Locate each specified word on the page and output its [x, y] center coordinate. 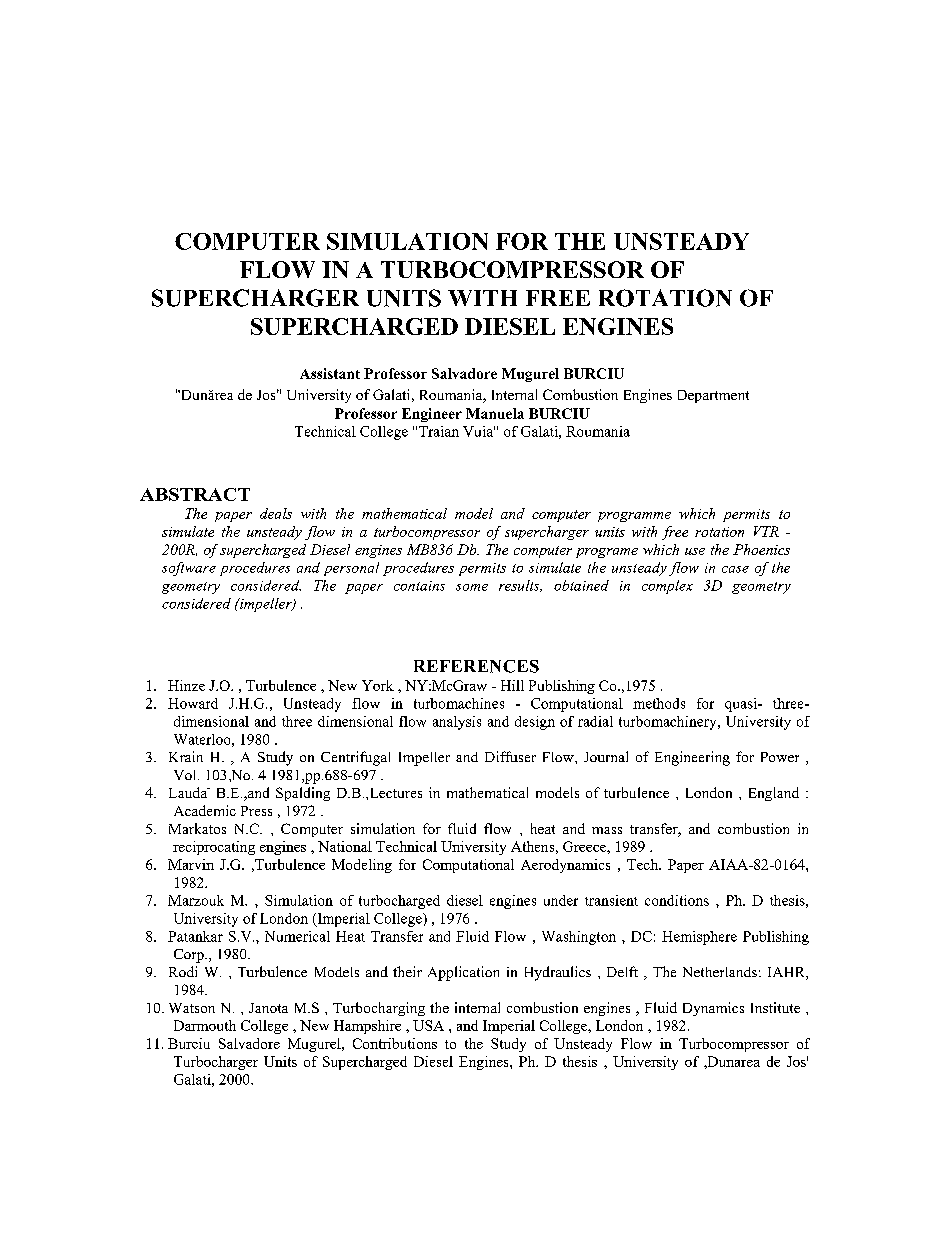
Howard [193, 703]
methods [659, 703]
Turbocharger [216, 1063]
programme [634, 517]
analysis [457, 723]
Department [713, 396]
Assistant [330, 373]
